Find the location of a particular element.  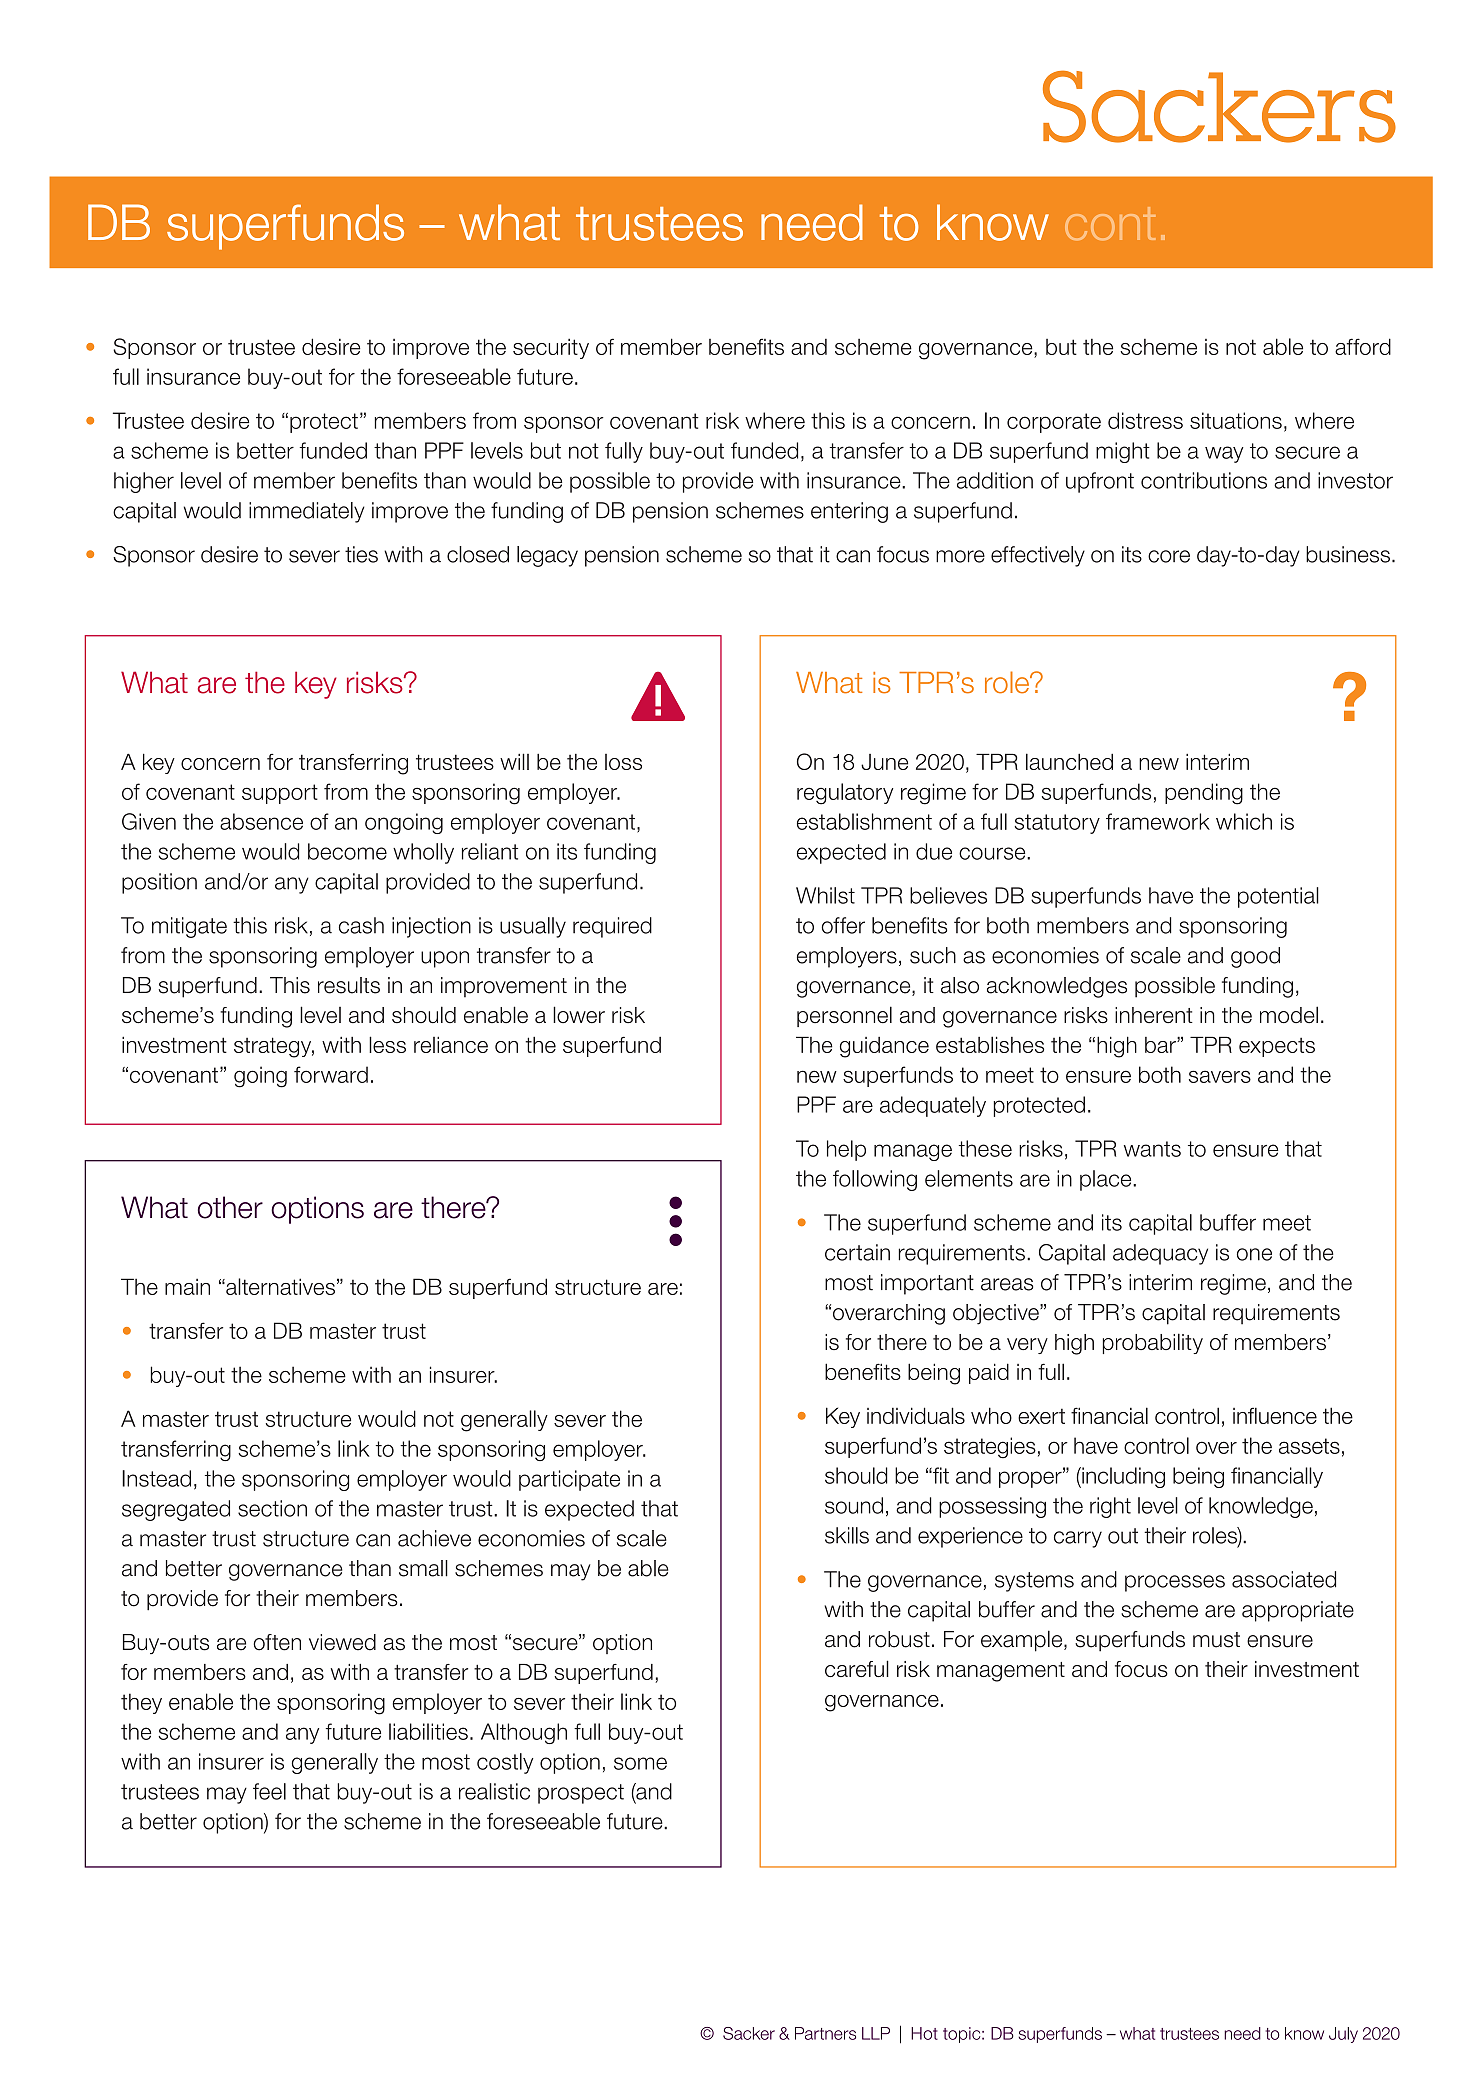

wants is located at coordinates (1152, 1149).
